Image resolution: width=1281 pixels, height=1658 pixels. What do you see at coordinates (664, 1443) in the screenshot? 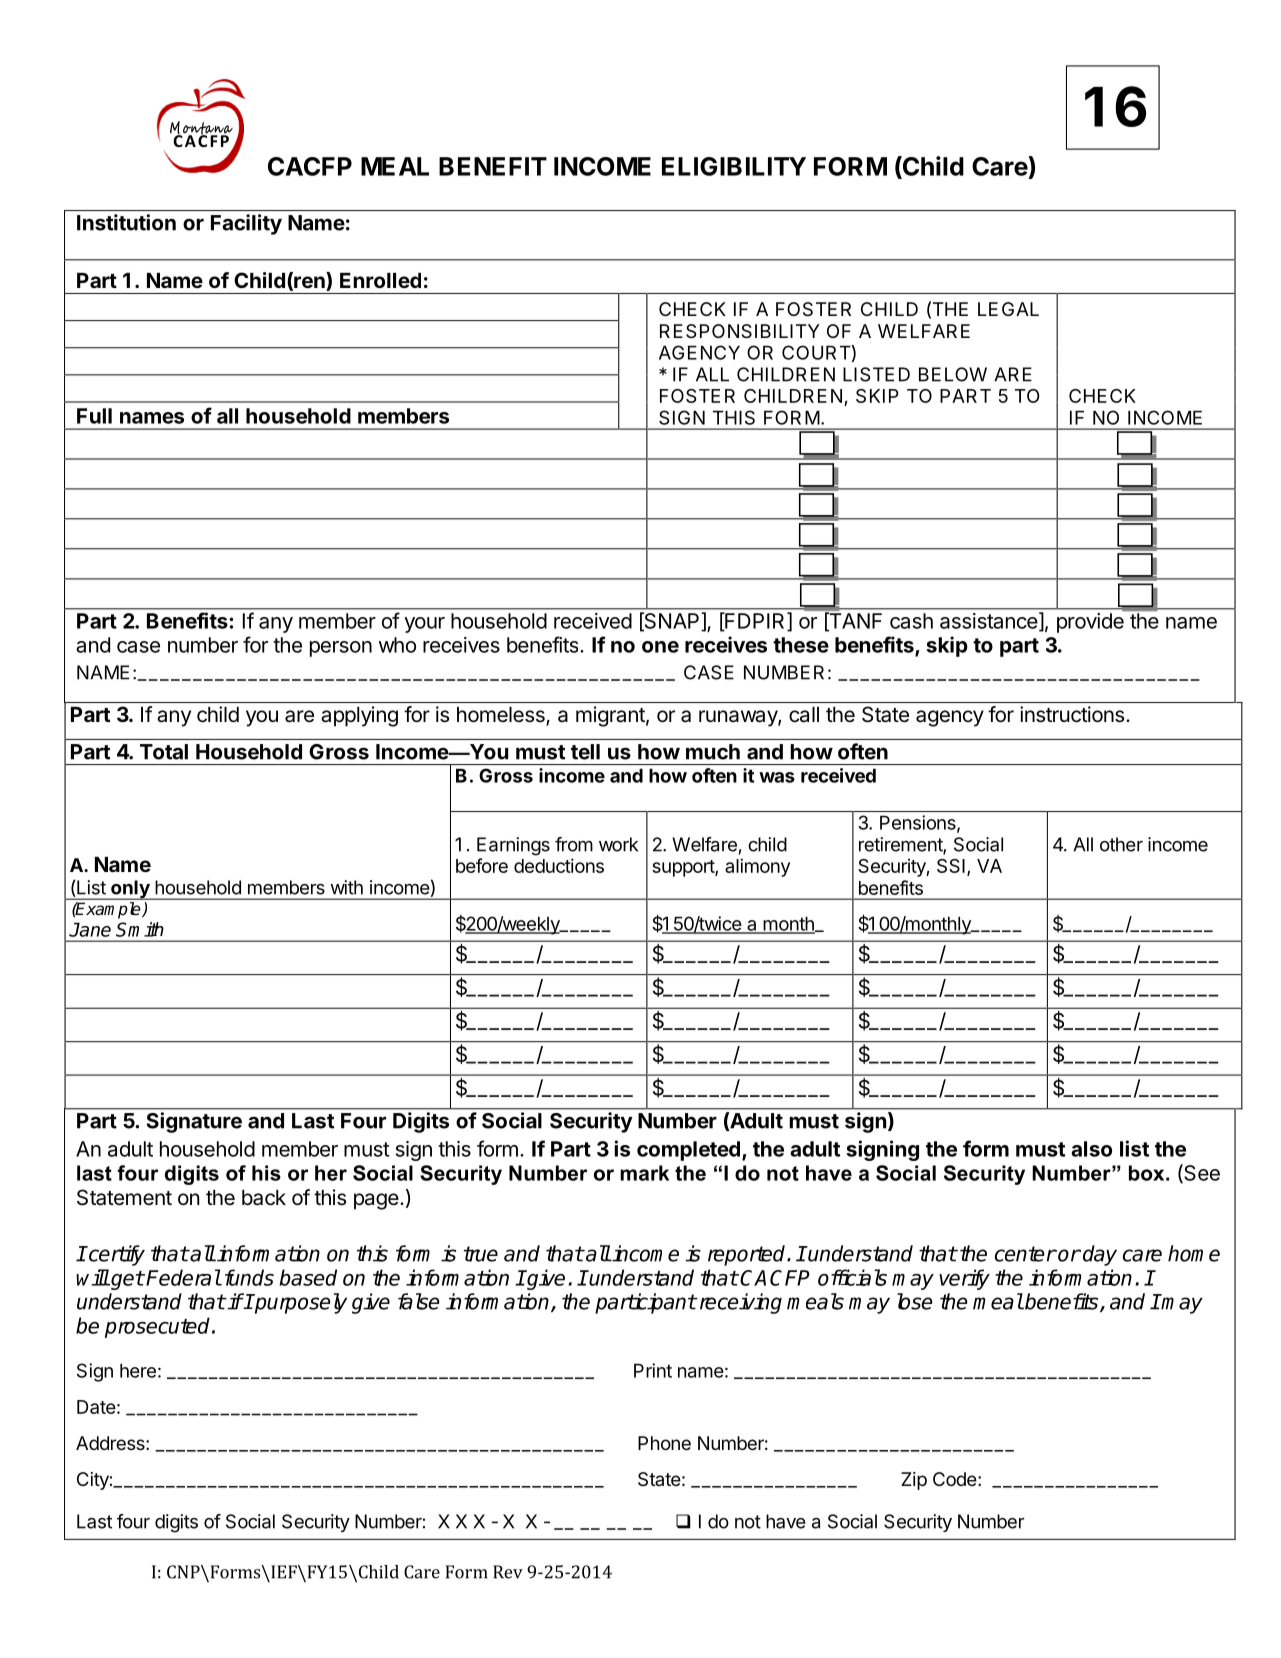
I see `Phone` at bounding box center [664, 1443].
